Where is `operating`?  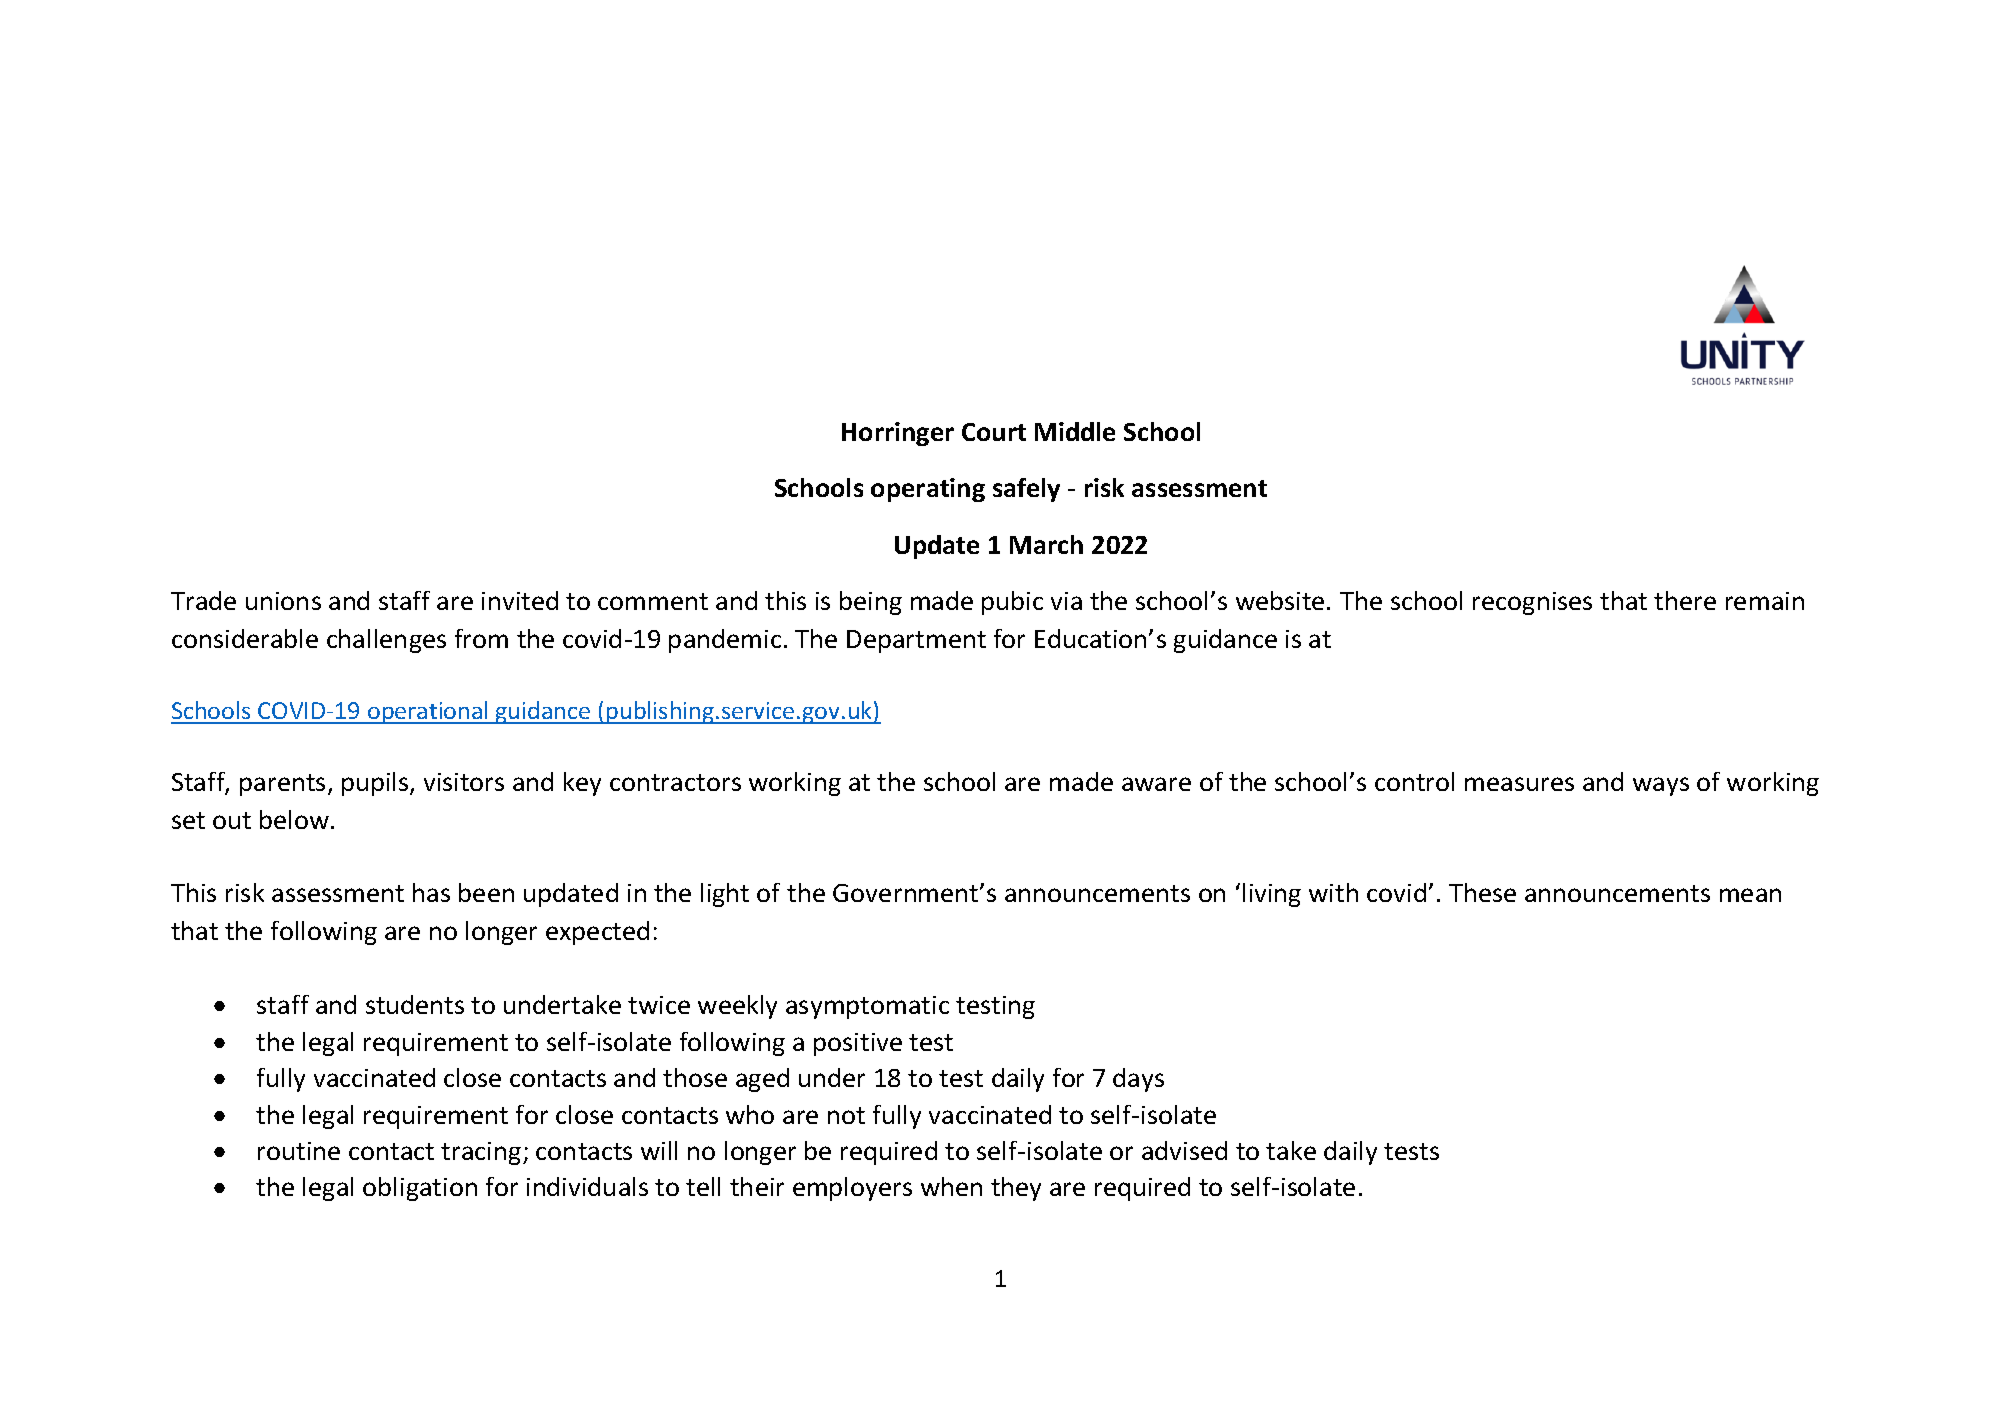
operating is located at coordinates (928, 490).
